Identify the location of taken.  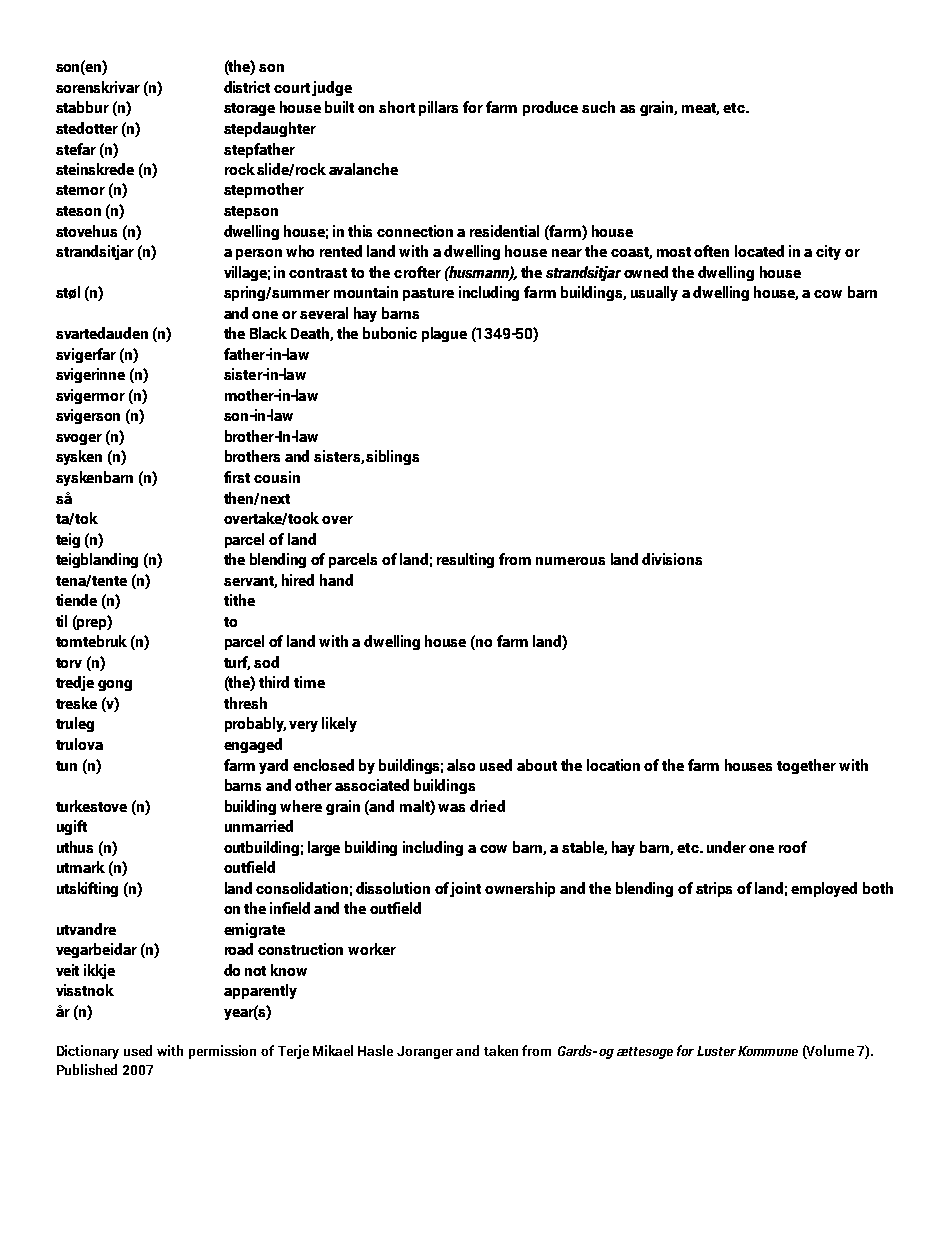
(501, 1050).
